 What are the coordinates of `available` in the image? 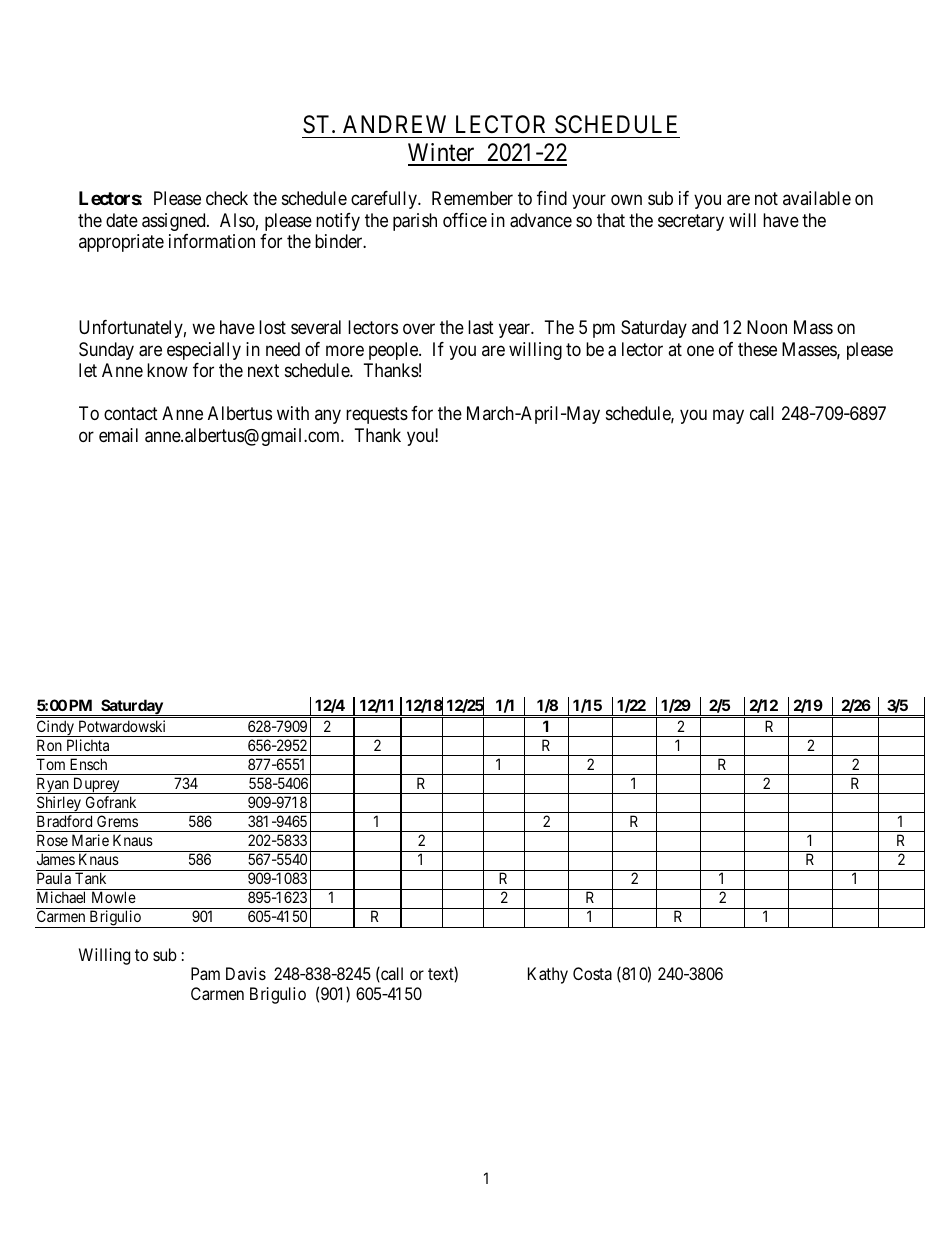 It's located at (817, 198).
